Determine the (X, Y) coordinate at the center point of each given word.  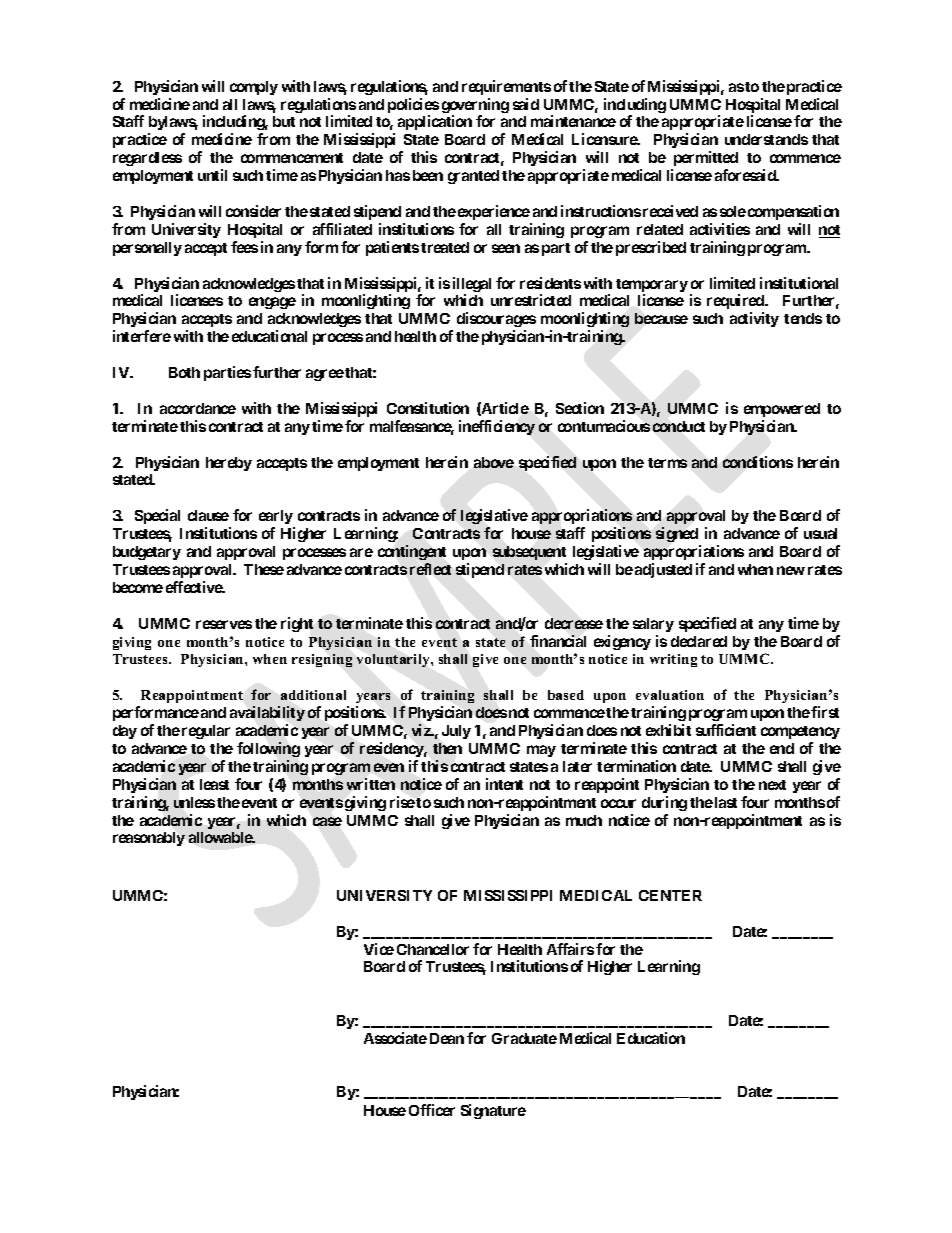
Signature (493, 1111)
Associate (395, 1038)
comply (254, 88)
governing (475, 107)
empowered (782, 410)
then (447, 748)
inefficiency (497, 427)
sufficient (726, 730)
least (214, 784)
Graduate (524, 1038)
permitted (706, 158)
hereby (229, 464)
